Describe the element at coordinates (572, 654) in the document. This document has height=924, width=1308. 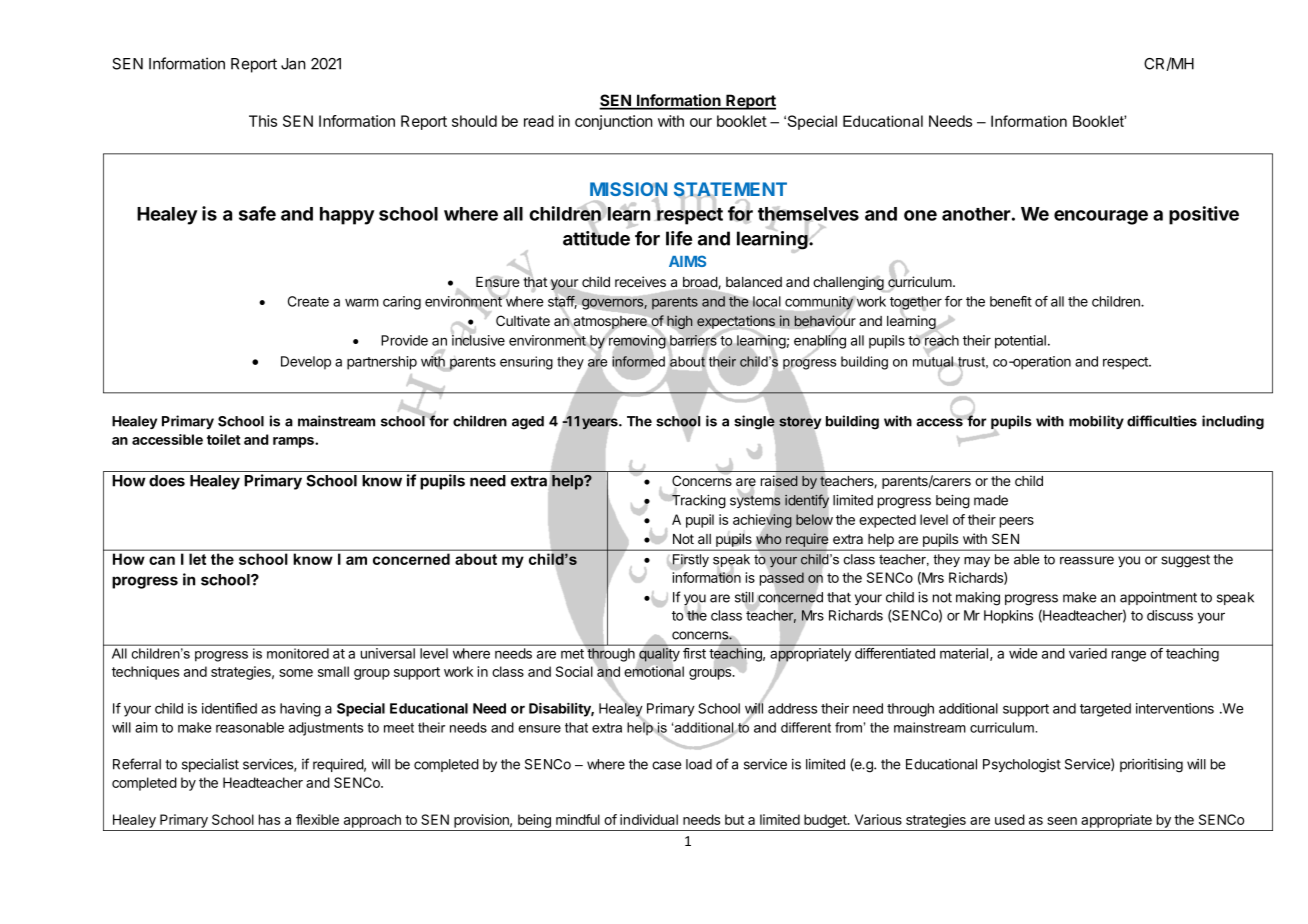
I see `met` at that location.
